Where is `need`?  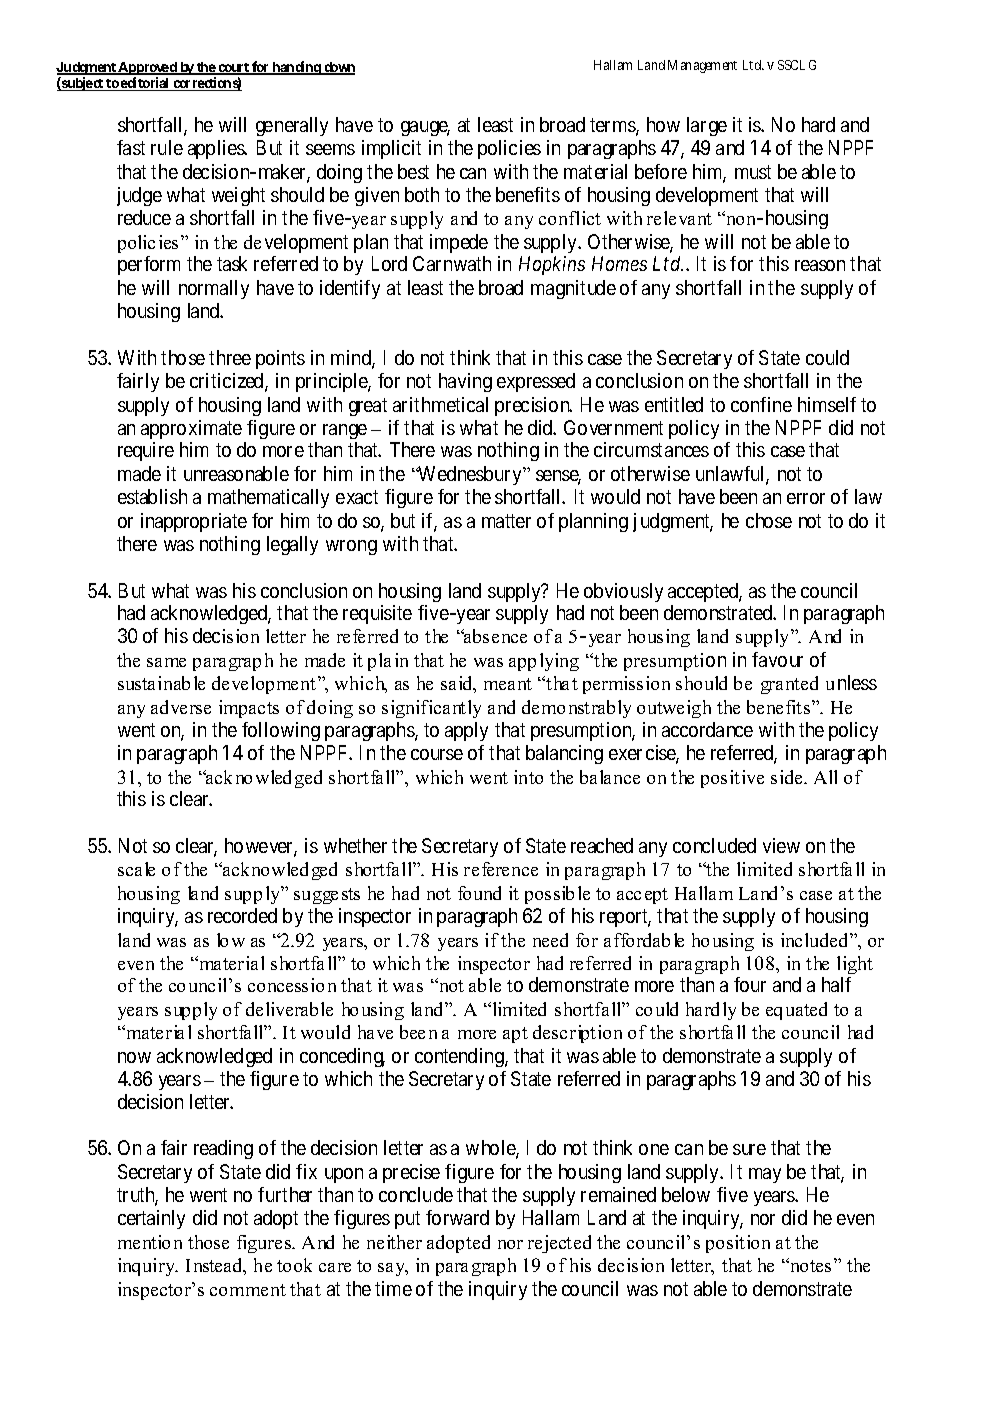 need is located at coordinates (550, 940).
